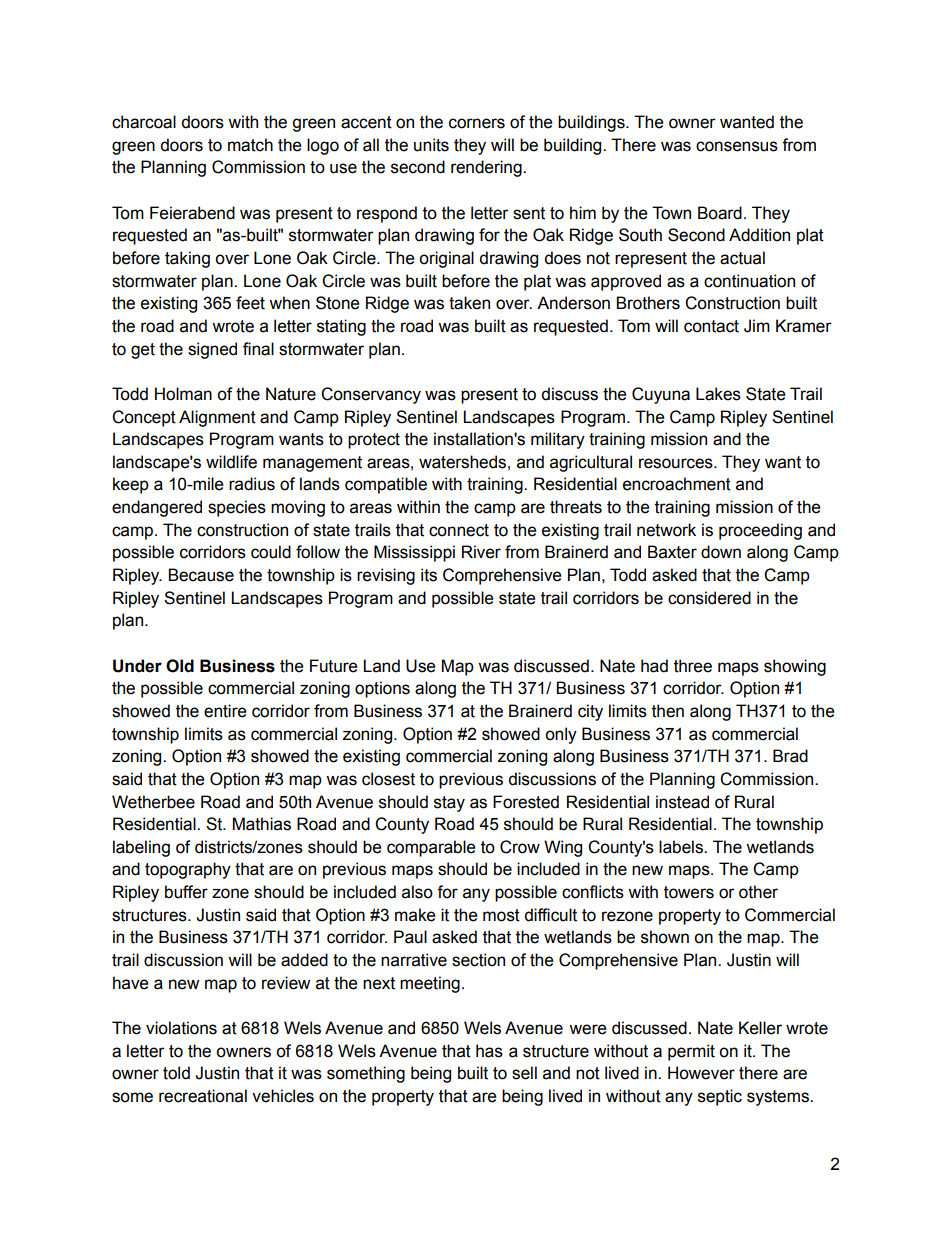 This image has height=1233, width=952. What do you see at coordinates (487, 168) in the image?
I see `rendering` at bounding box center [487, 168].
